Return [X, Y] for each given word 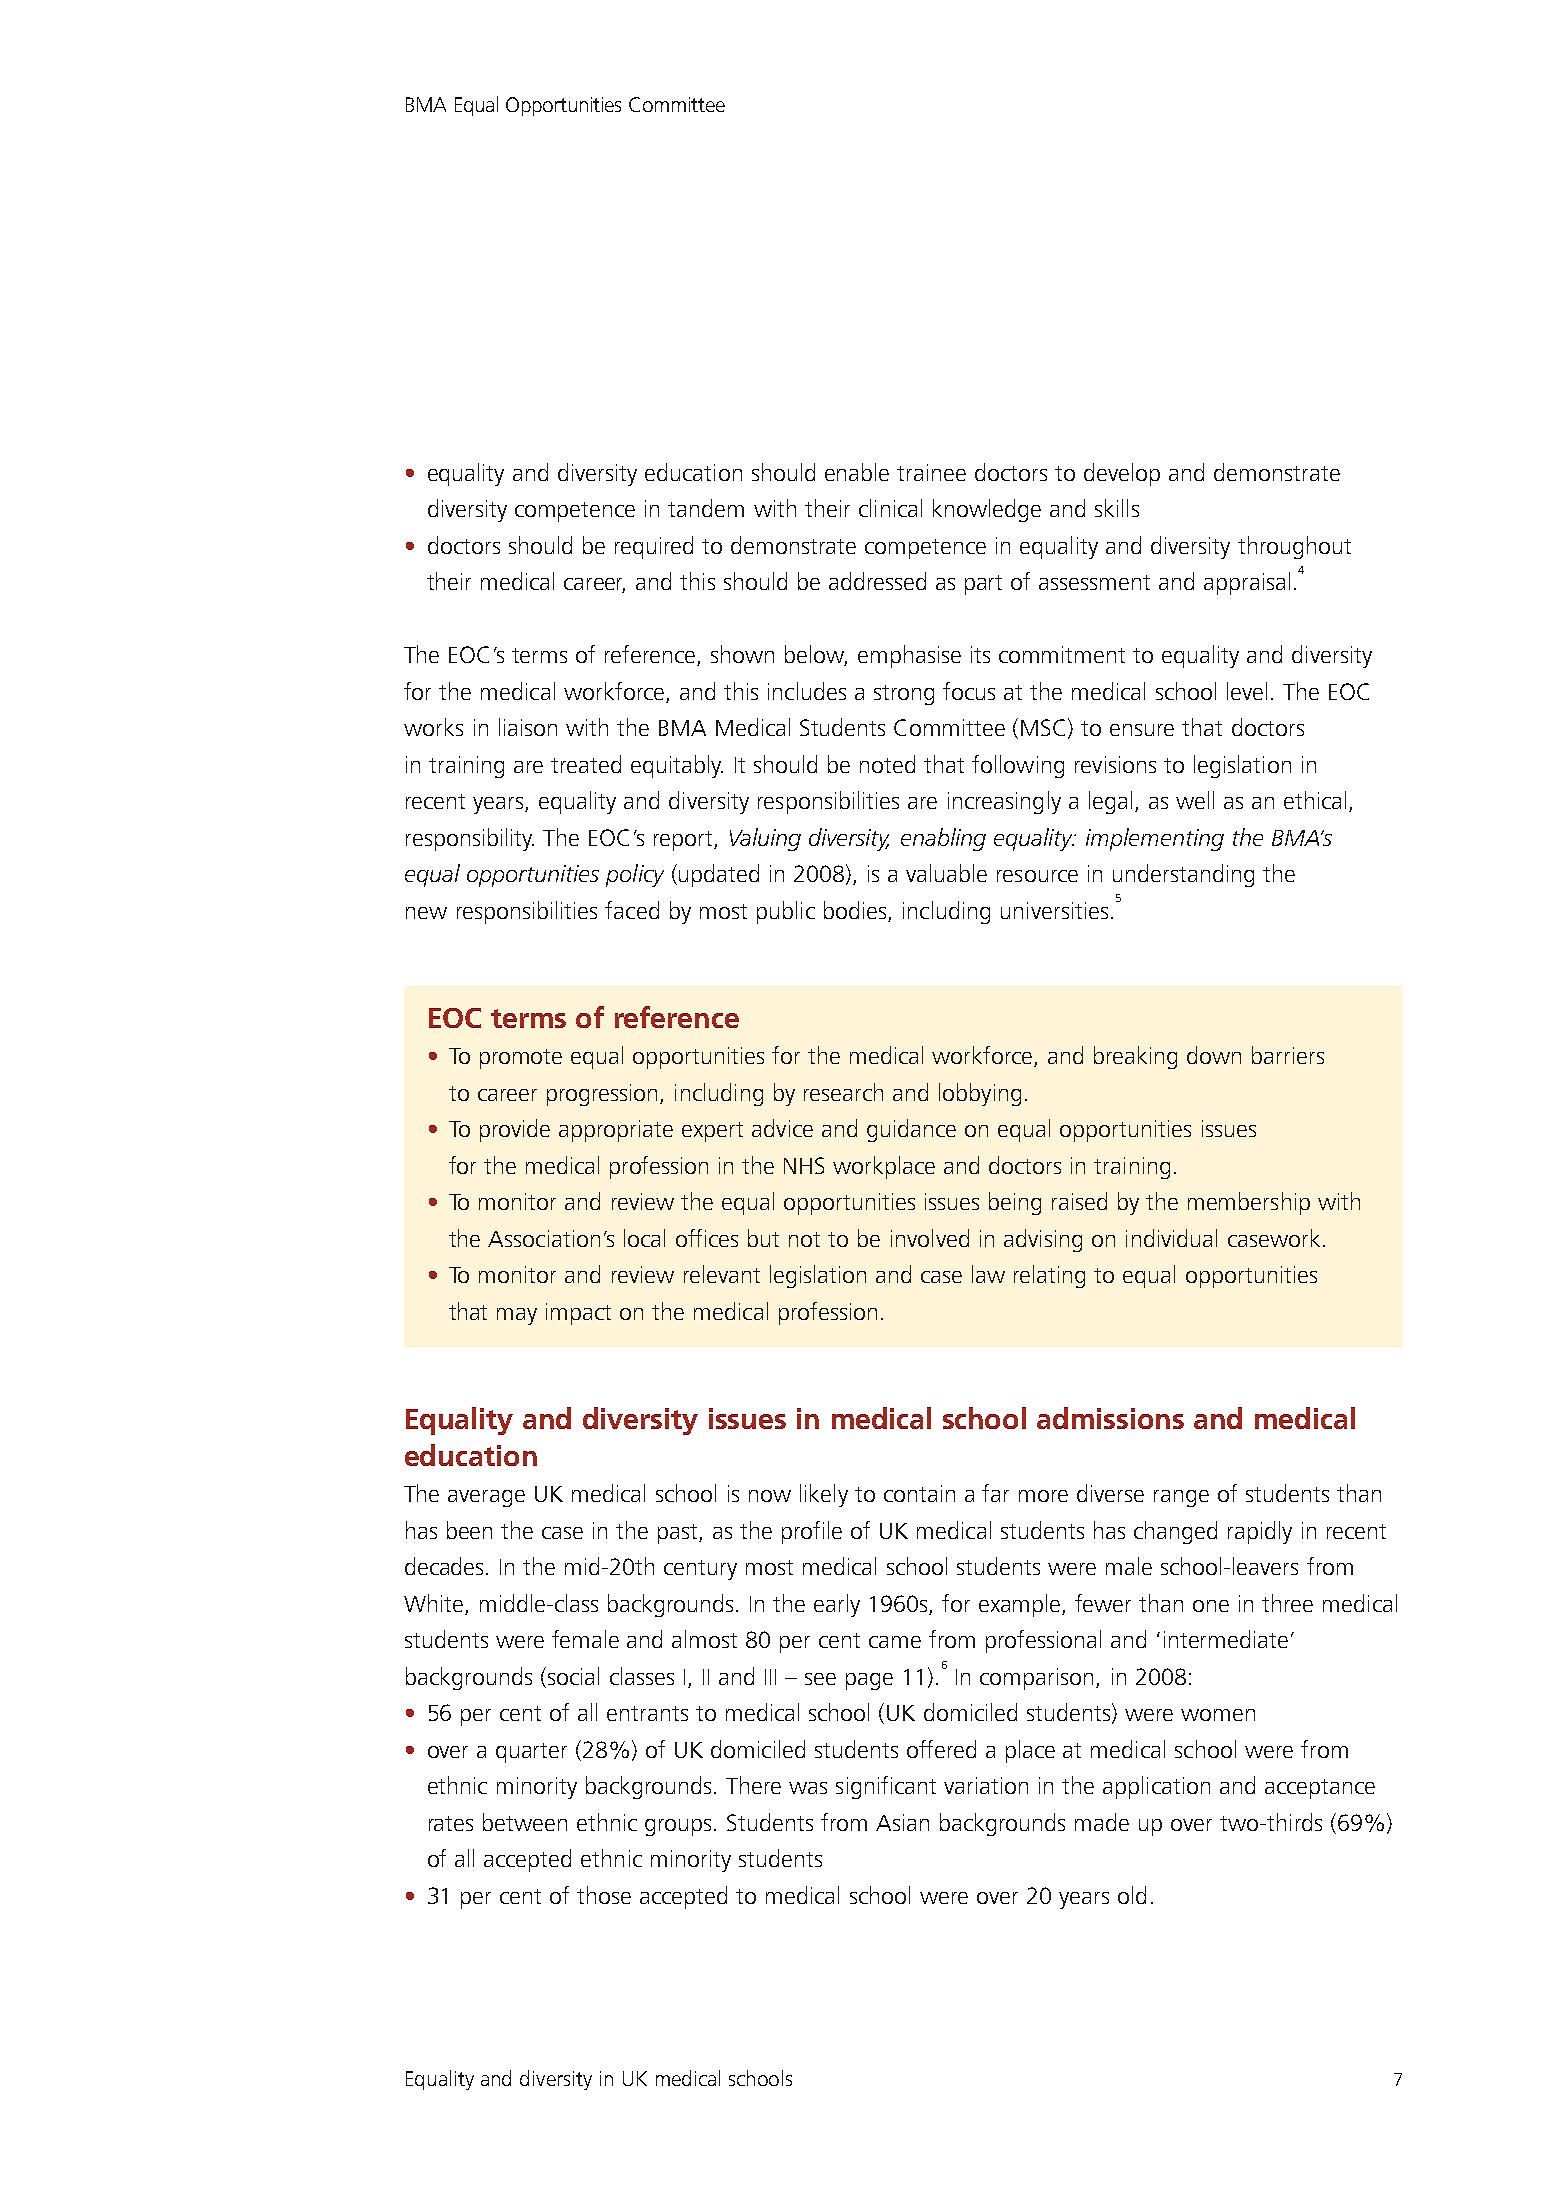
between [525, 1822]
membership [1249, 1203]
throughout [1294, 547]
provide [515, 1130]
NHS [804, 1165]
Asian [902, 1822]
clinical [890, 508]
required [654, 547]
